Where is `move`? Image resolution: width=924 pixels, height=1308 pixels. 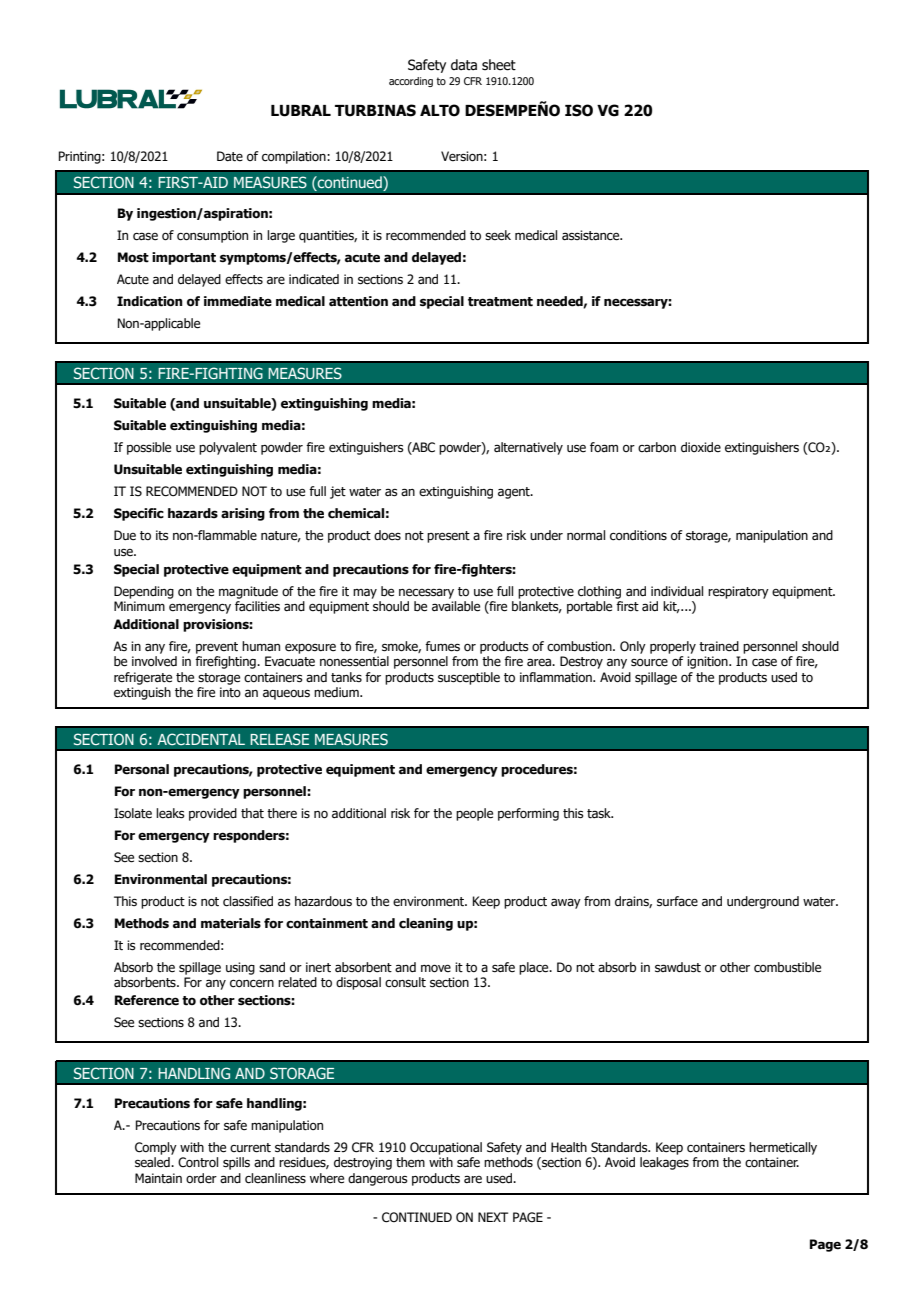
move is located at coordinates (436, 969).
